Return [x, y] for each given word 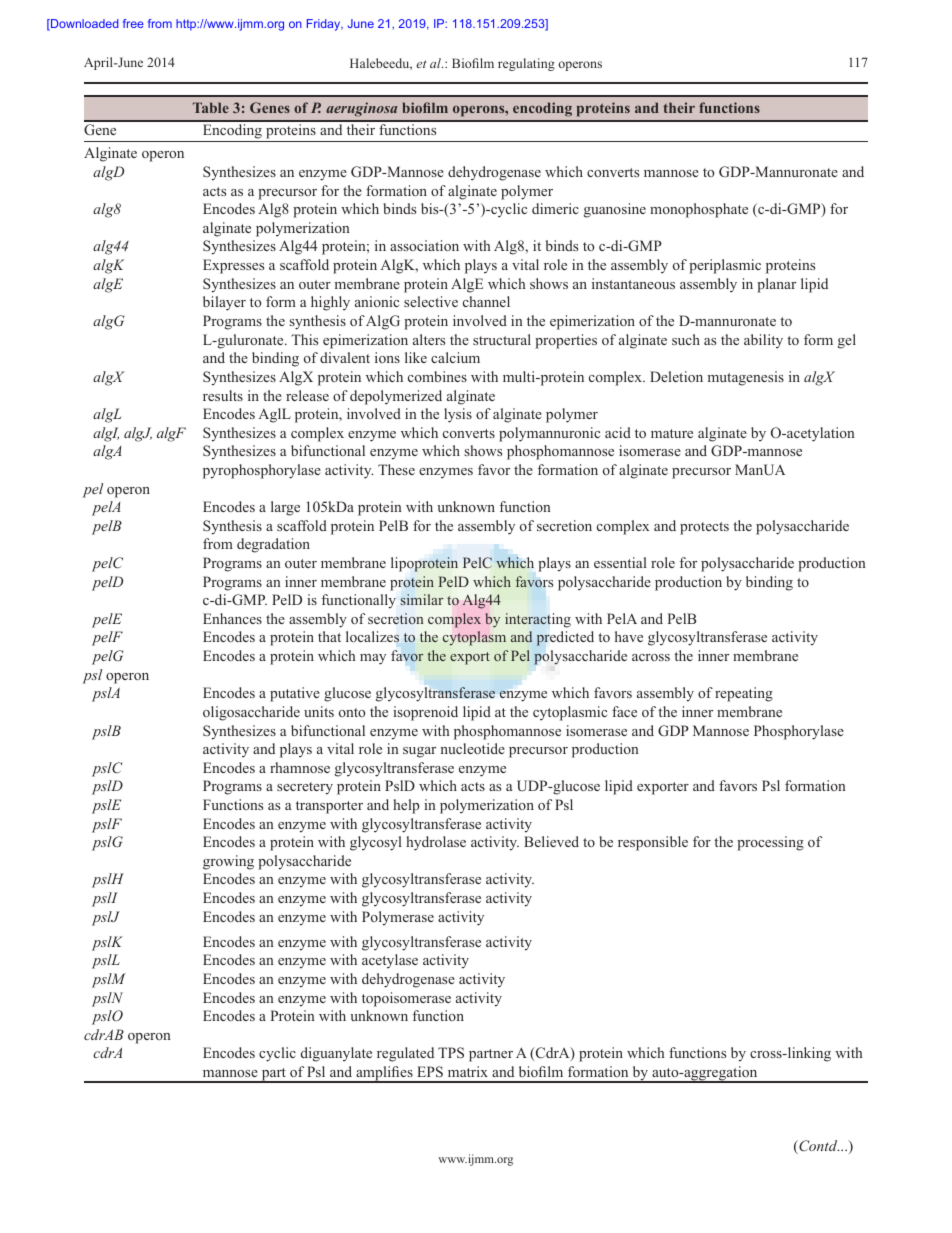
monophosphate [699, 210]
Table [211, 107]
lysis [458, 415]
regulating [526, 64]
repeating [744, 694]
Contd [818, 1147]
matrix [468, 1071]
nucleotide [472, 748]
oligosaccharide [251, 713]
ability [763, 341]
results [223, 395]
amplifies [384, 1074]
